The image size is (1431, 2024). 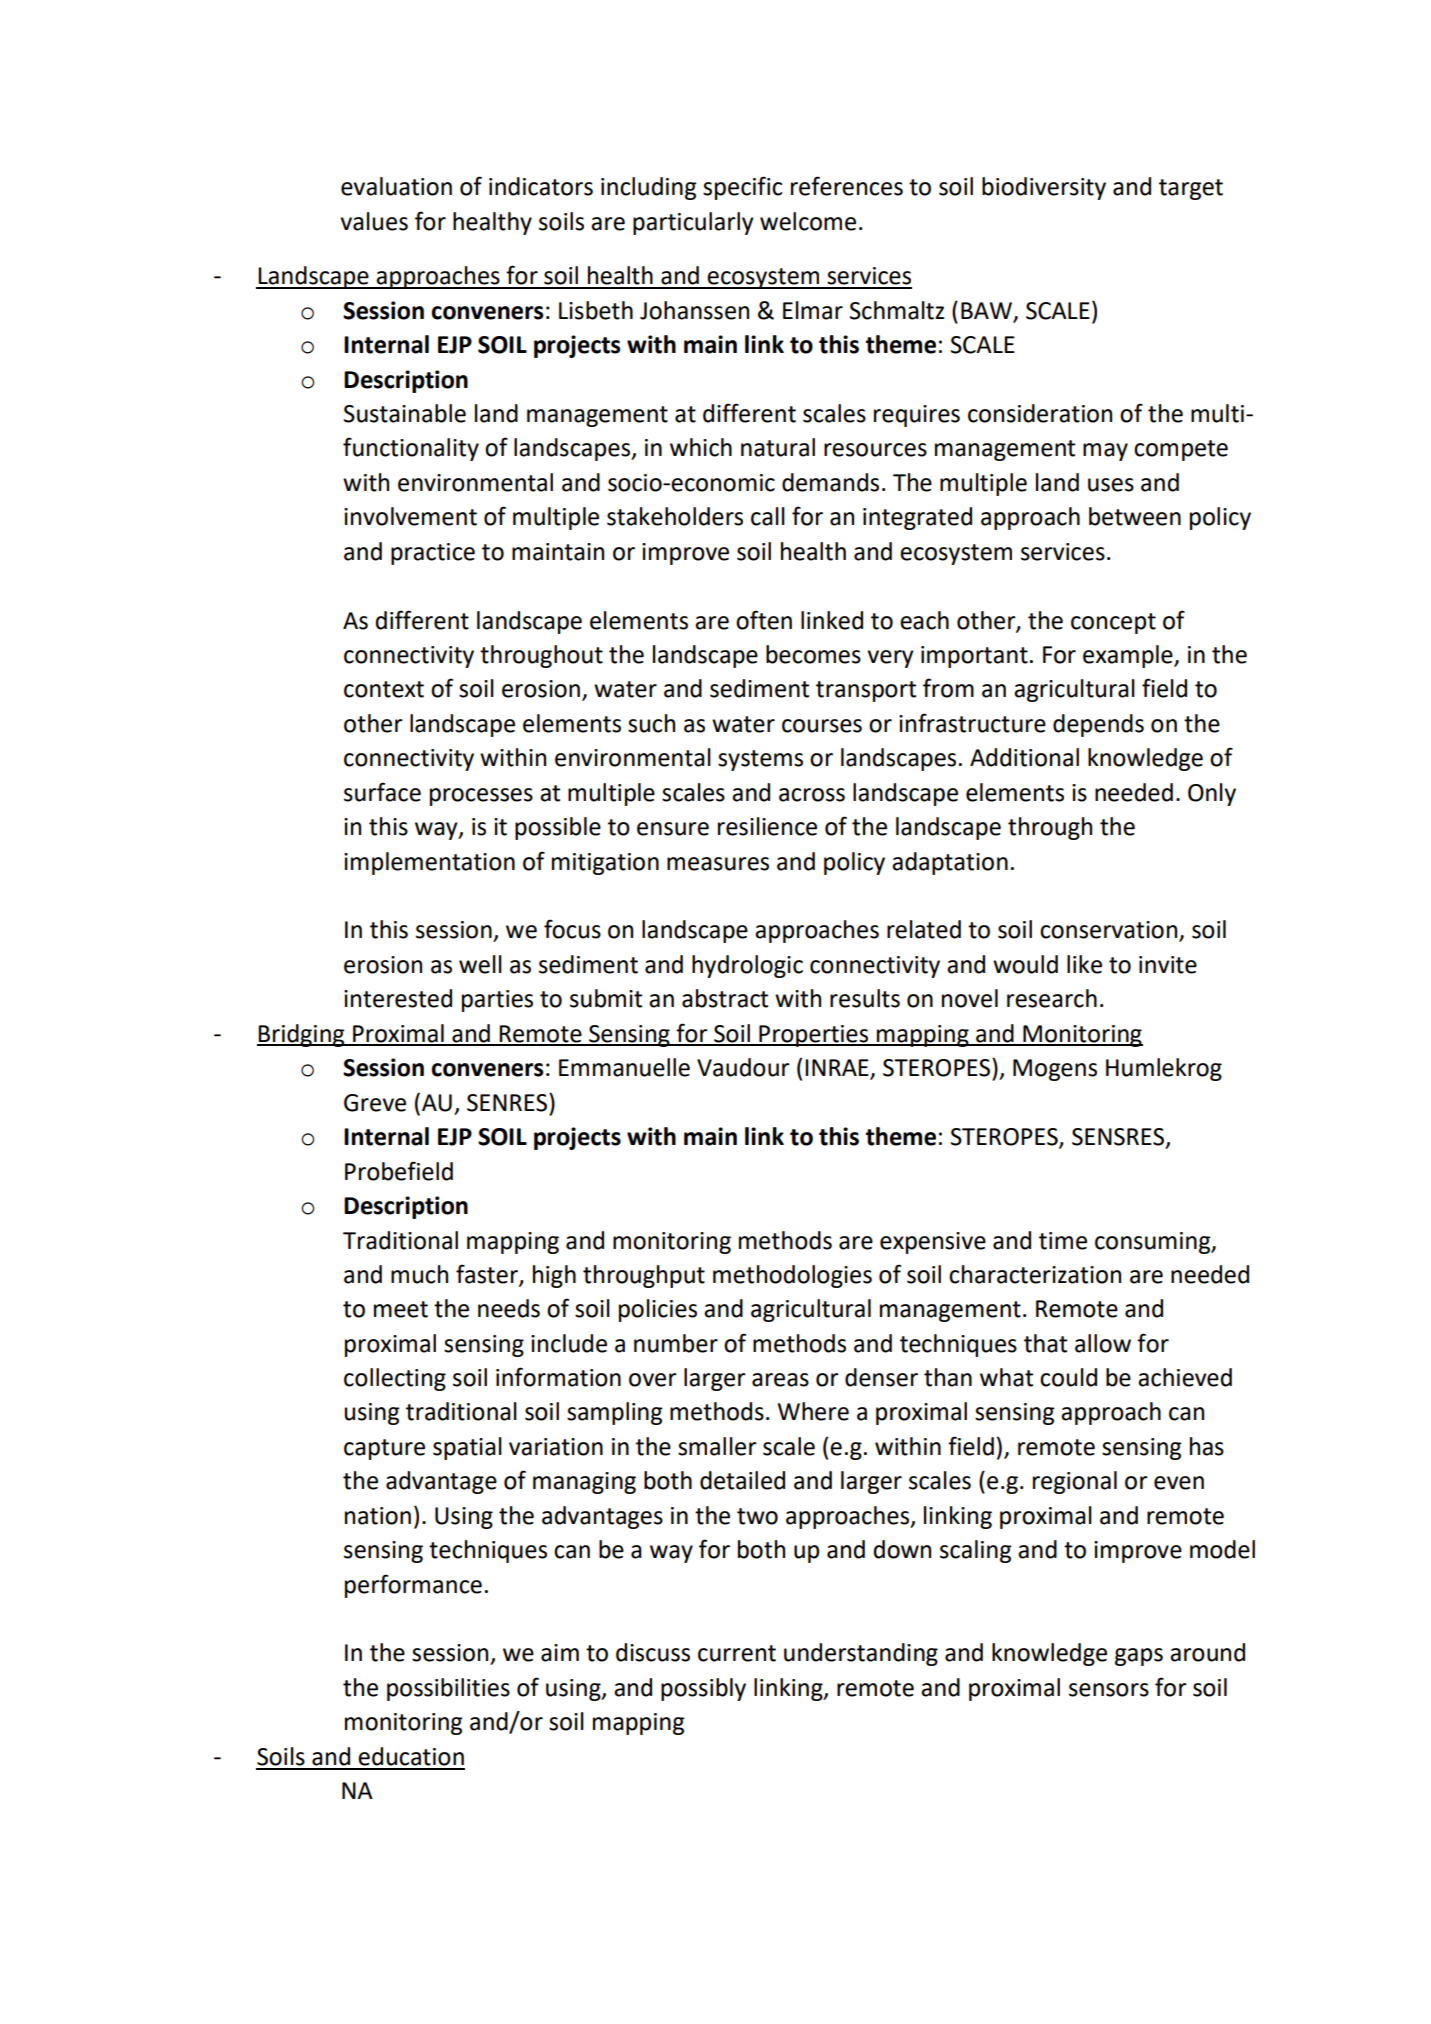 What do you see at coordinates (1098, 725) in the document?
I see `depends` at bounding box center [1098, 725].
